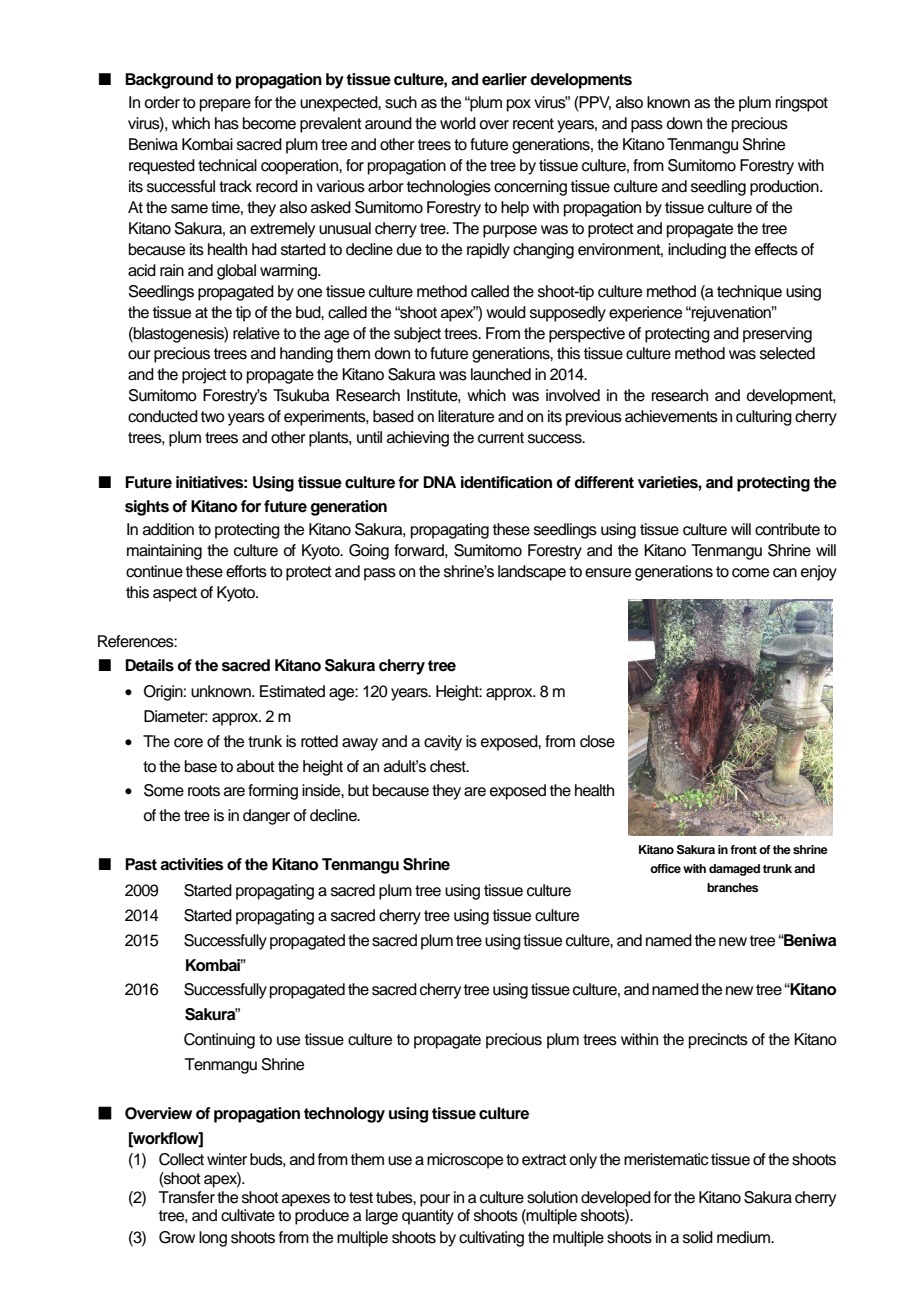 Image resolution: width=924 pixels, height=1308 pixels. What do you see at coordinates (443, 743) in the screenshot?
I see `cavity` at bounding box center [443, 743].
